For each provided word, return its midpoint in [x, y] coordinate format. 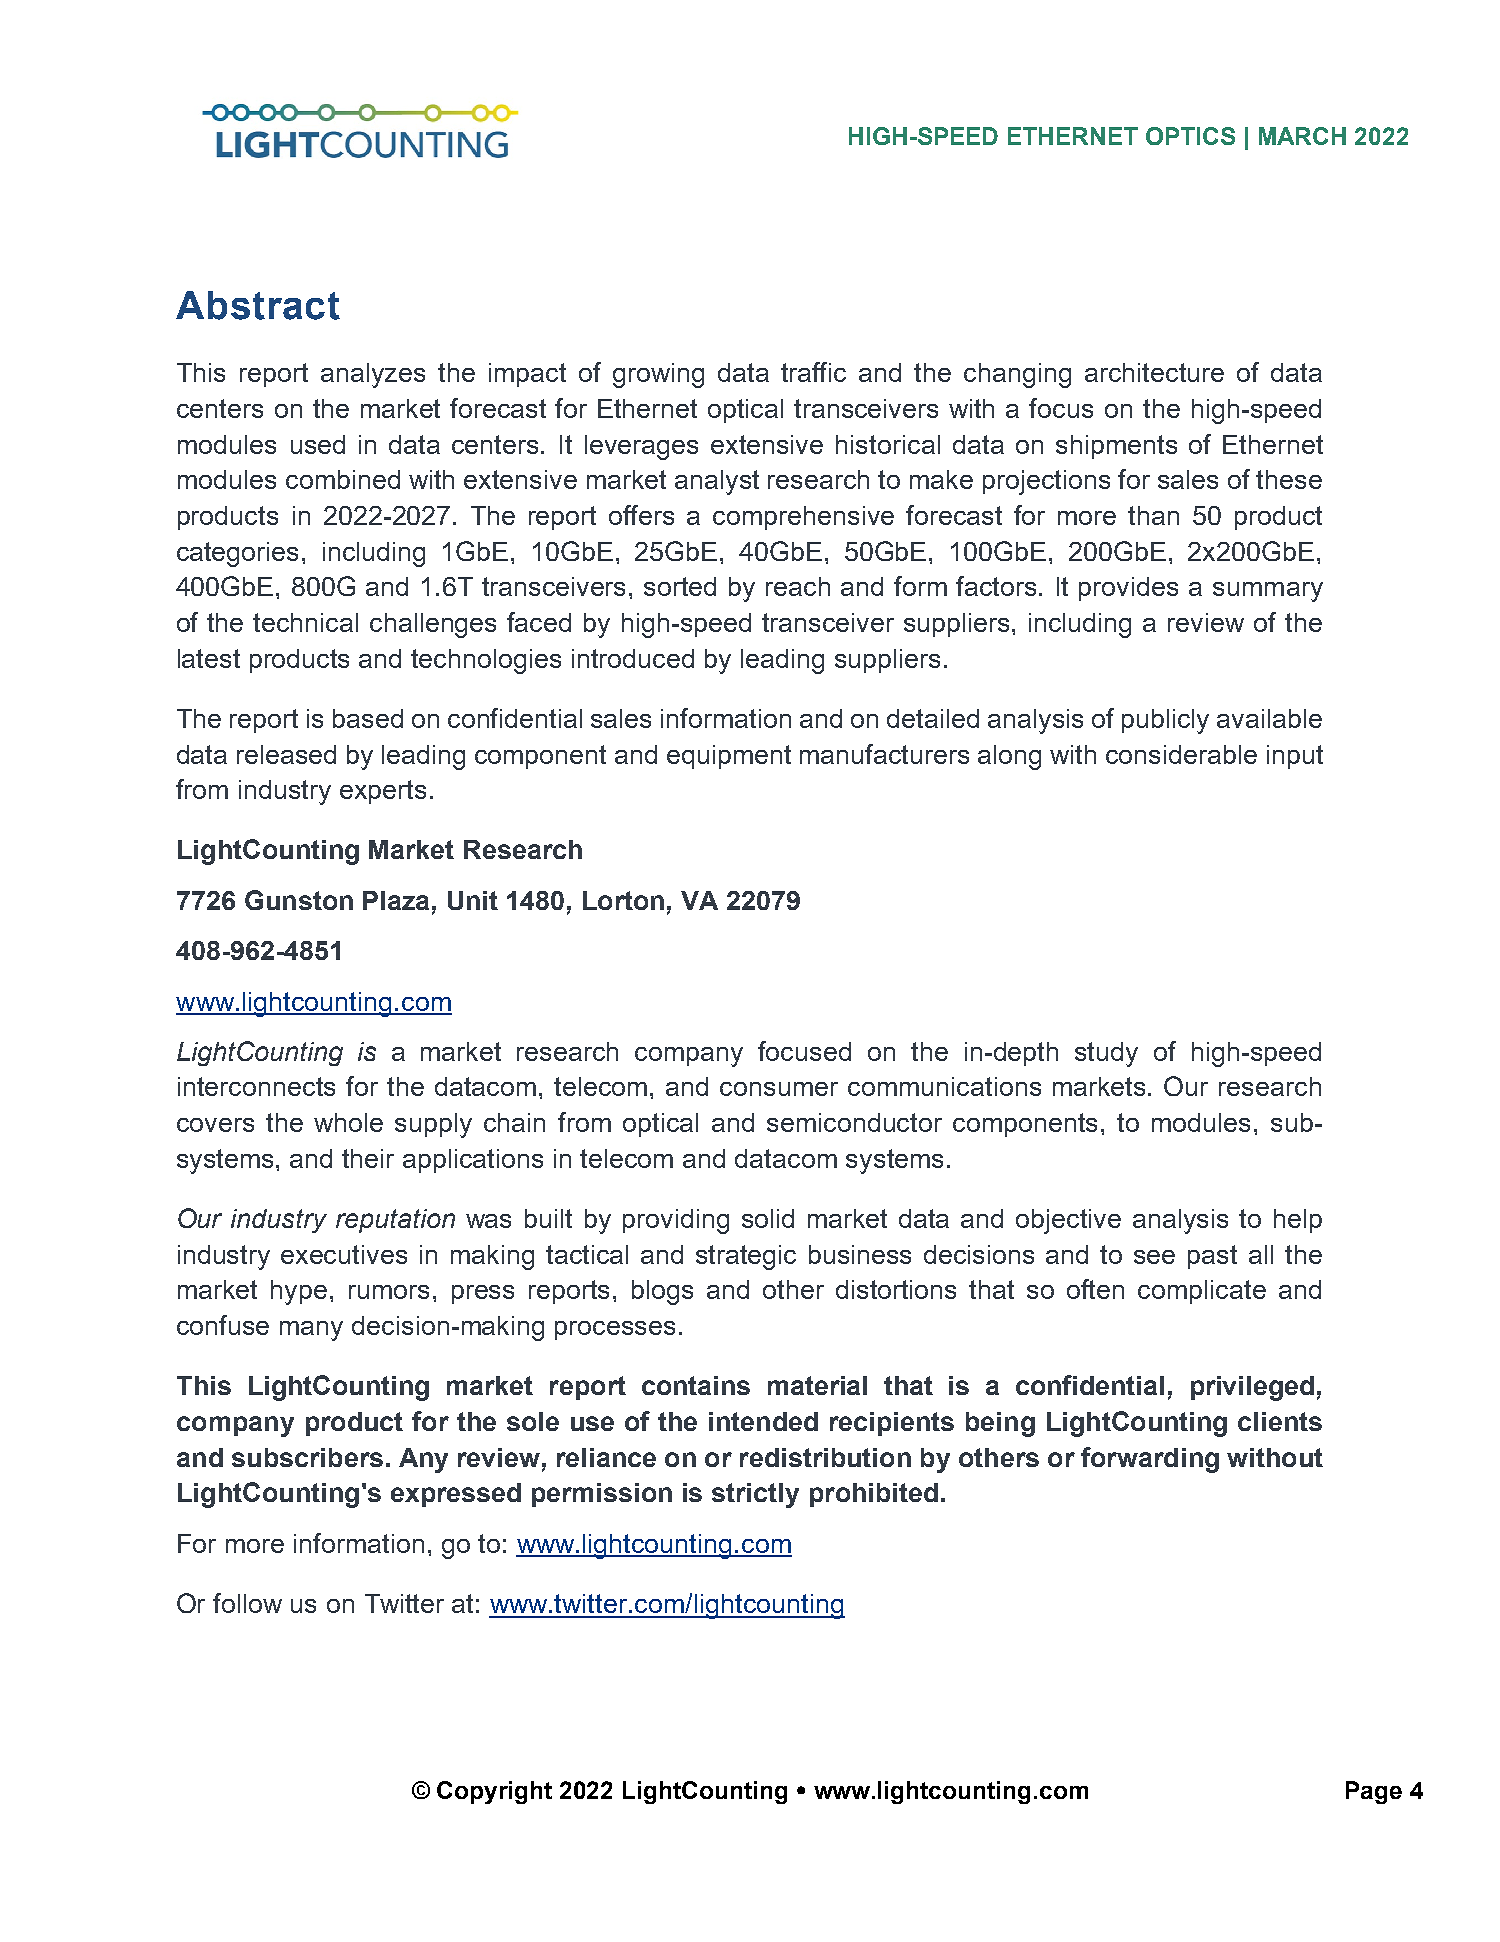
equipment [729, 757]
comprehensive [803, 518]
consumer [779, 1089]
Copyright [494, 1792]
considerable [1181, 754]
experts [383, 792]
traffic [813, 372]
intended [763, 1421]
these [1289, 479]
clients [1280, 1421]
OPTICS [1190, 136]
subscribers [307, 1457]
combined [343, 479]
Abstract [258, 305]
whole [348, 1122]
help [1298, 1221]
